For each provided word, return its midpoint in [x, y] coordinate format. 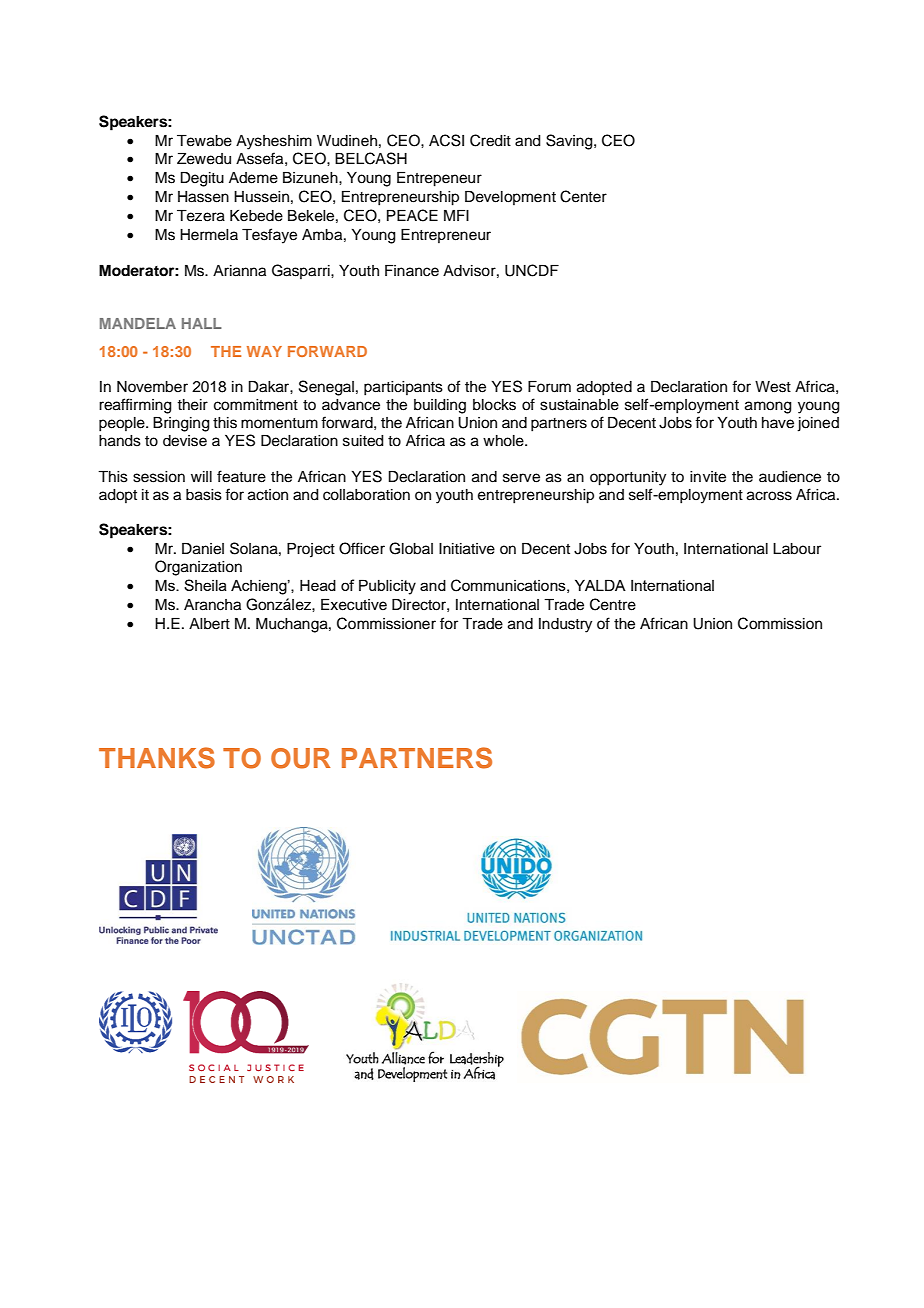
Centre [613, 604]
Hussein [261, 197]
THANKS [157, 758]
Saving [570, 142]
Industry [565, 625]
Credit [490, 140]
